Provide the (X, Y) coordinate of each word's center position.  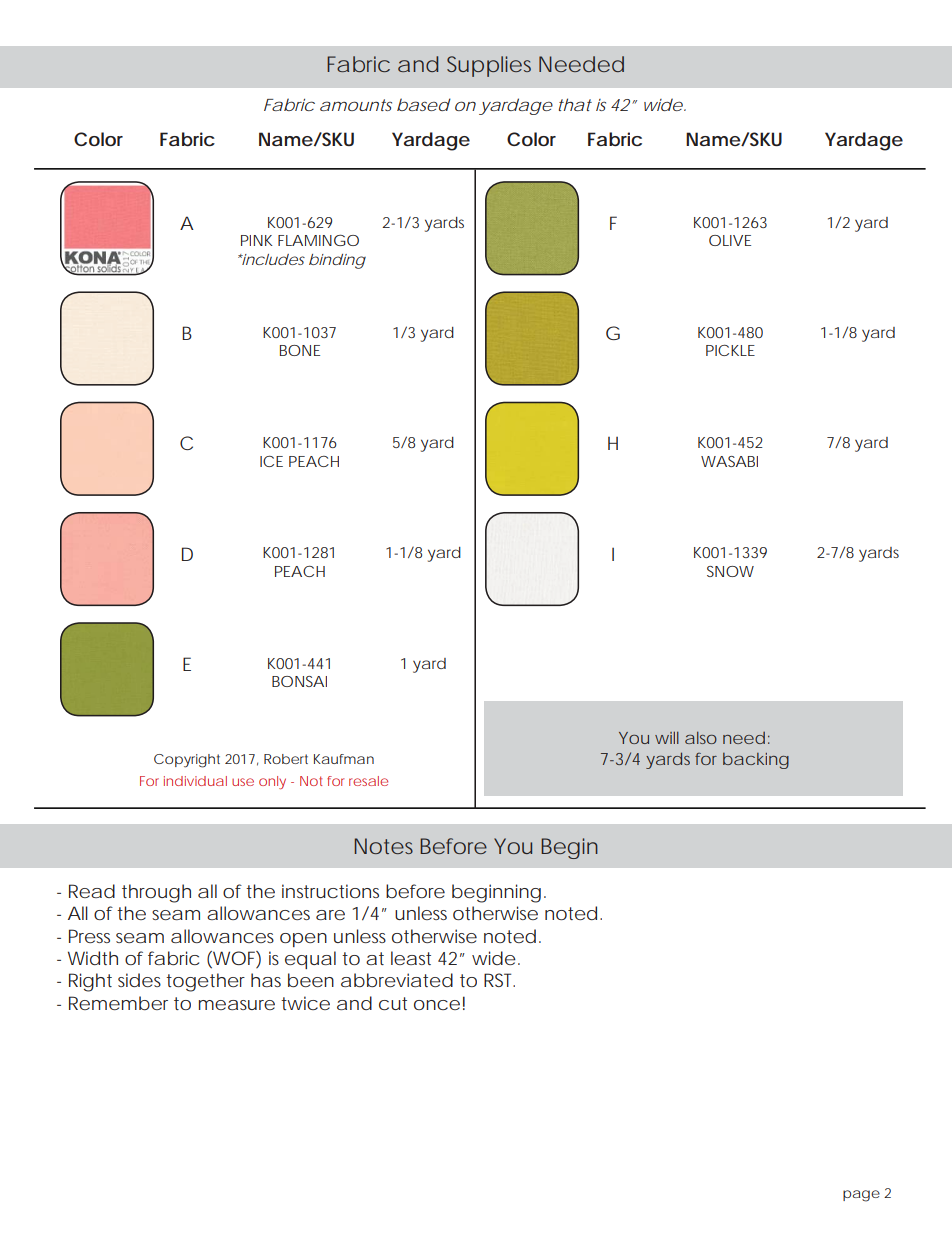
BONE (300, 350)
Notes (384, 846)
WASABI (729, 461)
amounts (356, 105)
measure (237, 1005)
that (575, 104)
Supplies (489, 66)
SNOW (730, 571)
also (701, 738)
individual (195, 781)
